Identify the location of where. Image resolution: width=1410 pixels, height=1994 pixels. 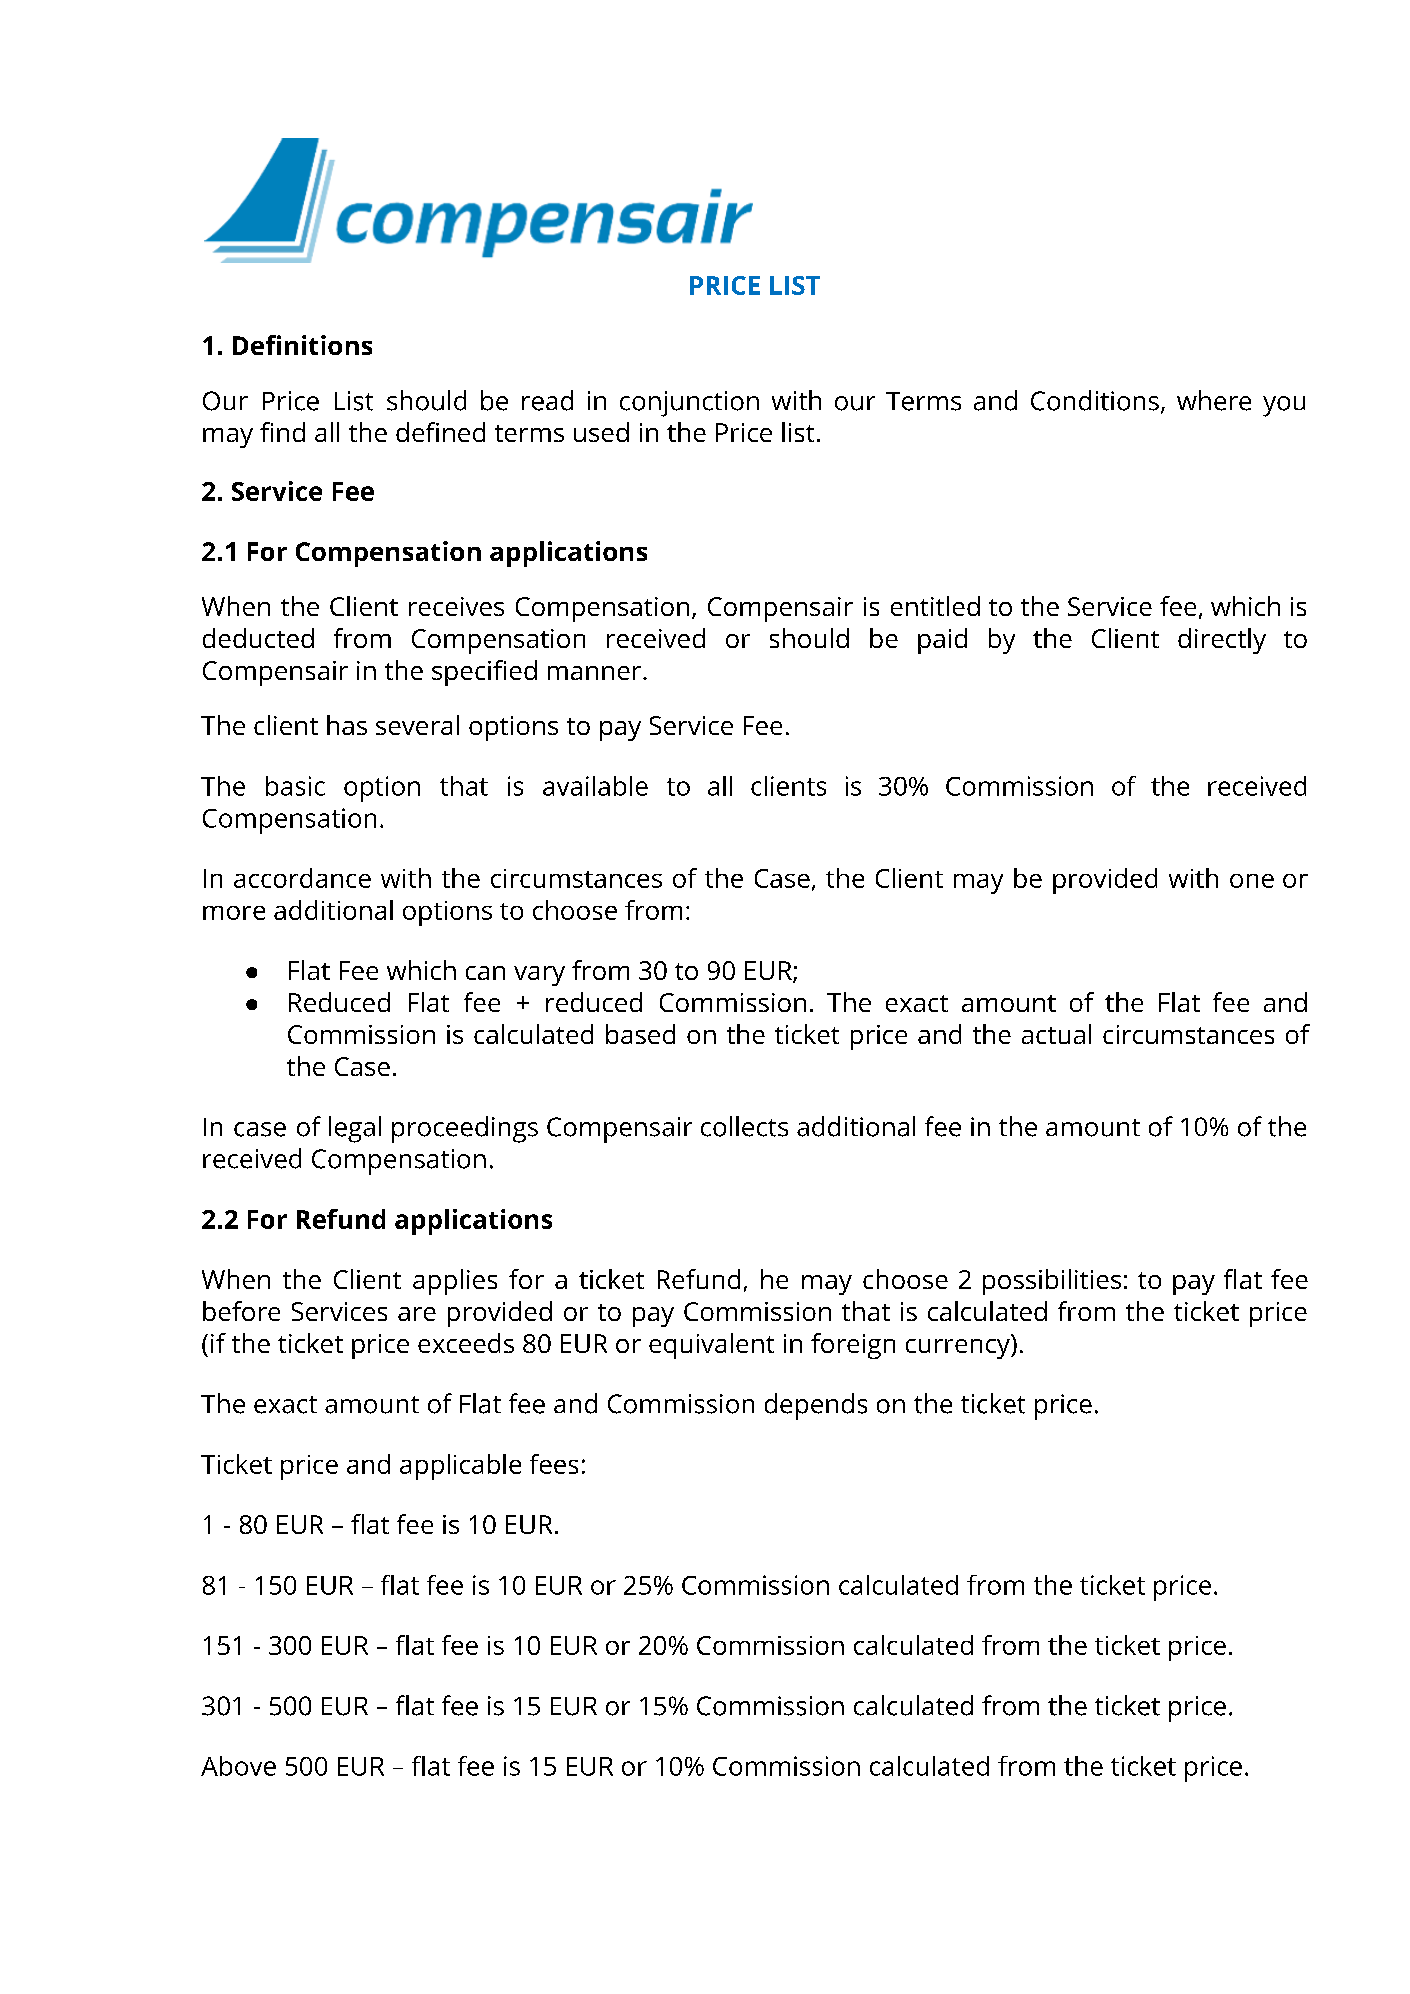
(1214, 400).
